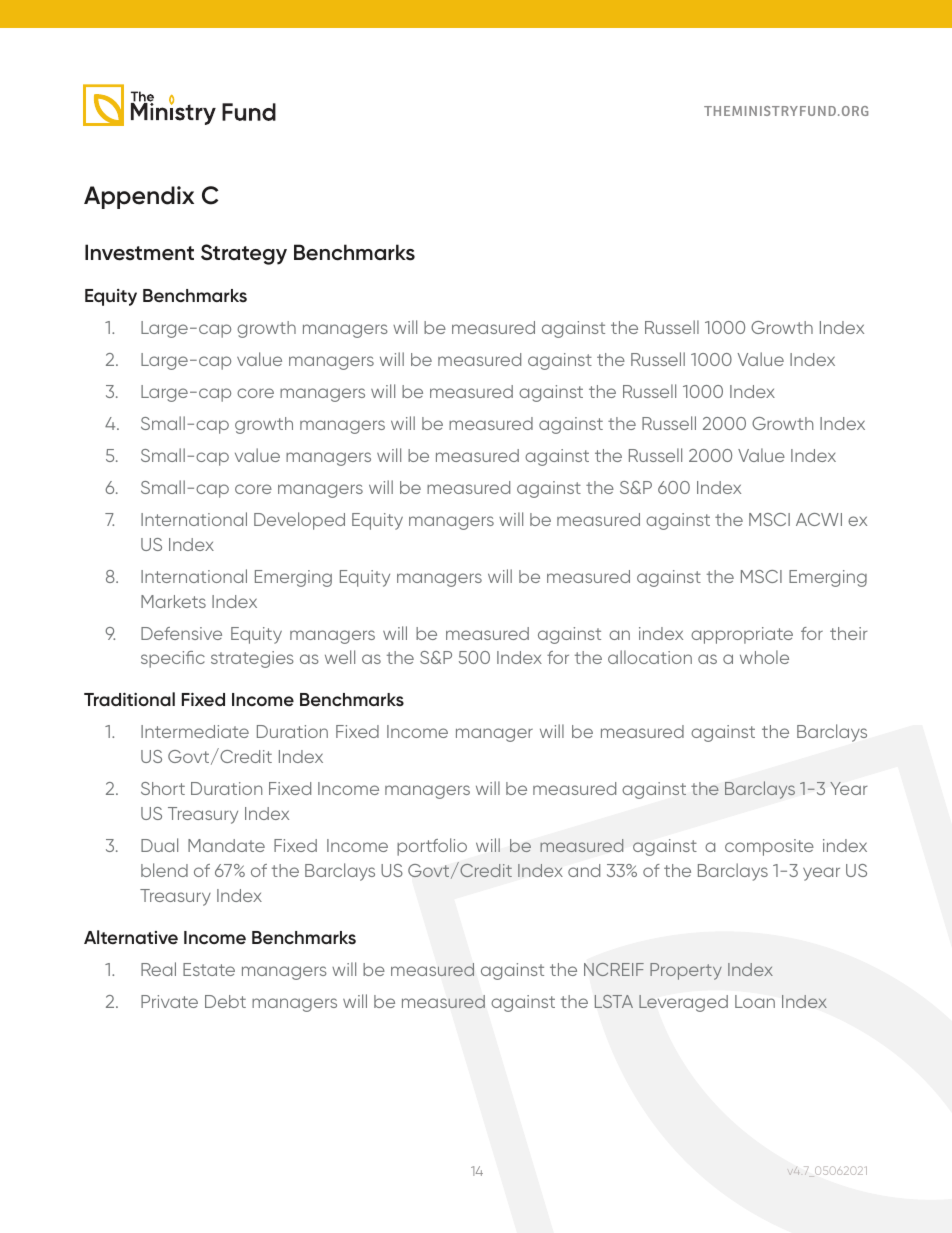  I want to click on Estate, so click(209, 969).
